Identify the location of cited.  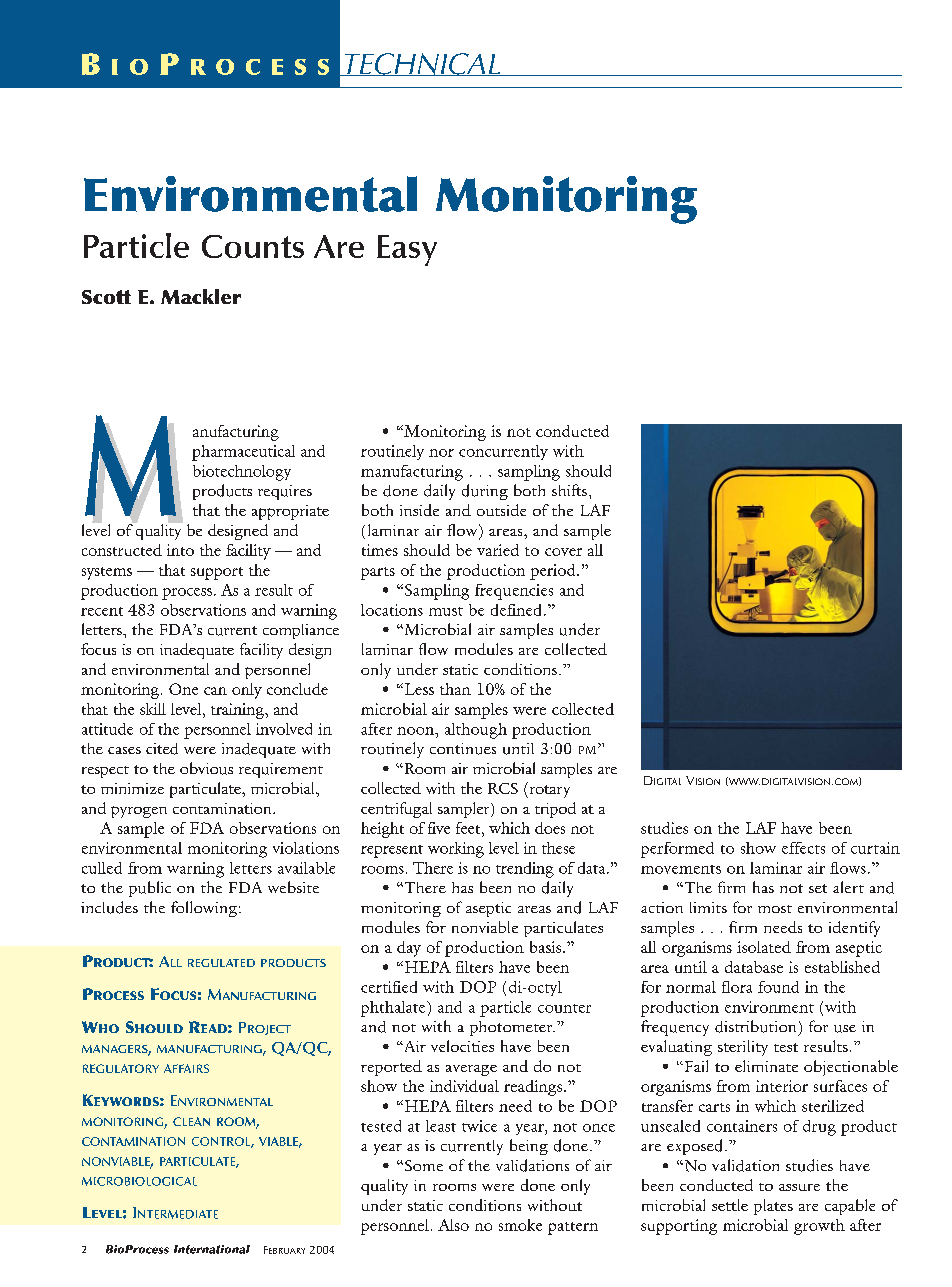
(162, 749).
